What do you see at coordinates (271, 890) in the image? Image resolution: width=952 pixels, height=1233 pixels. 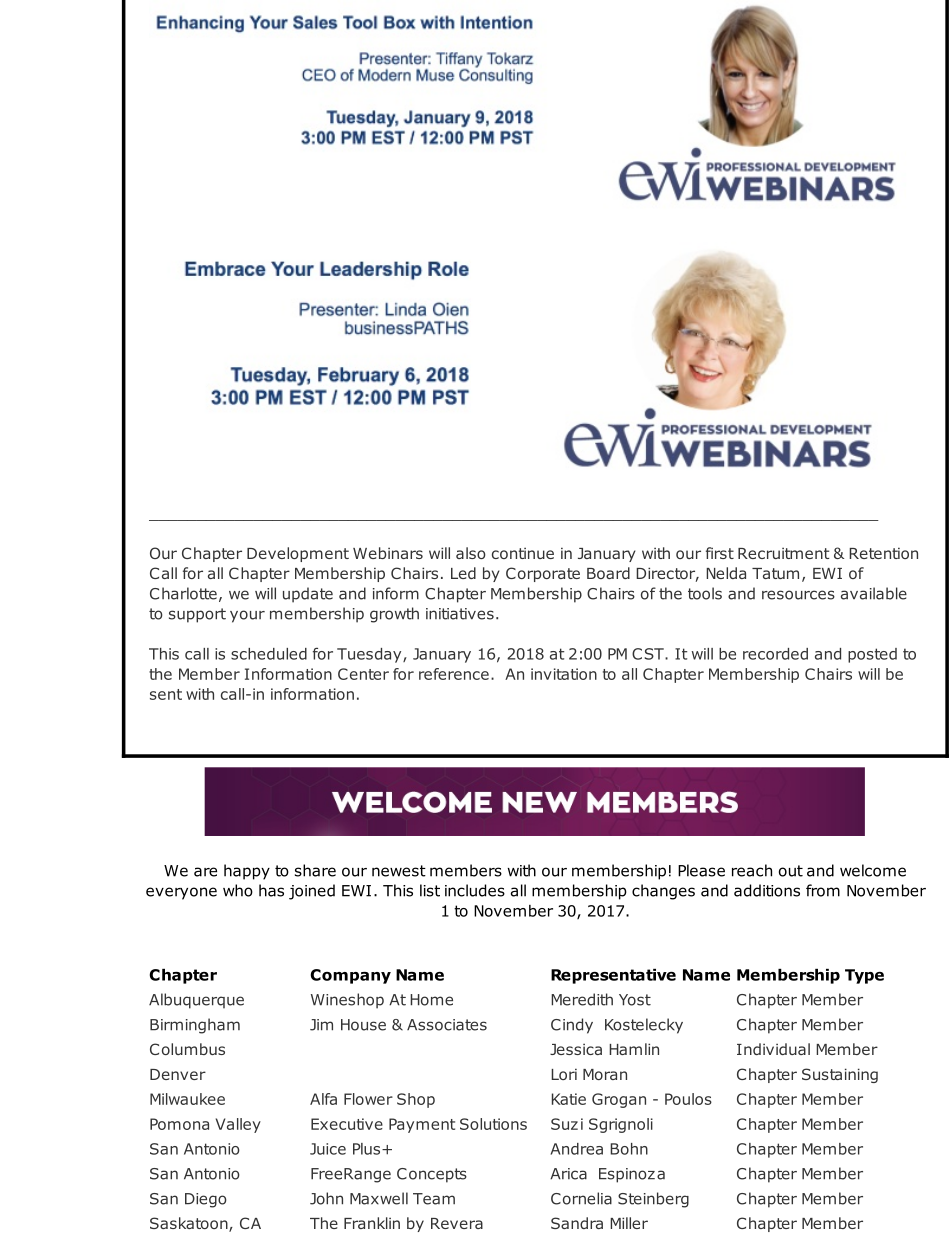 I see `has` at bounding box center [271, 890].
